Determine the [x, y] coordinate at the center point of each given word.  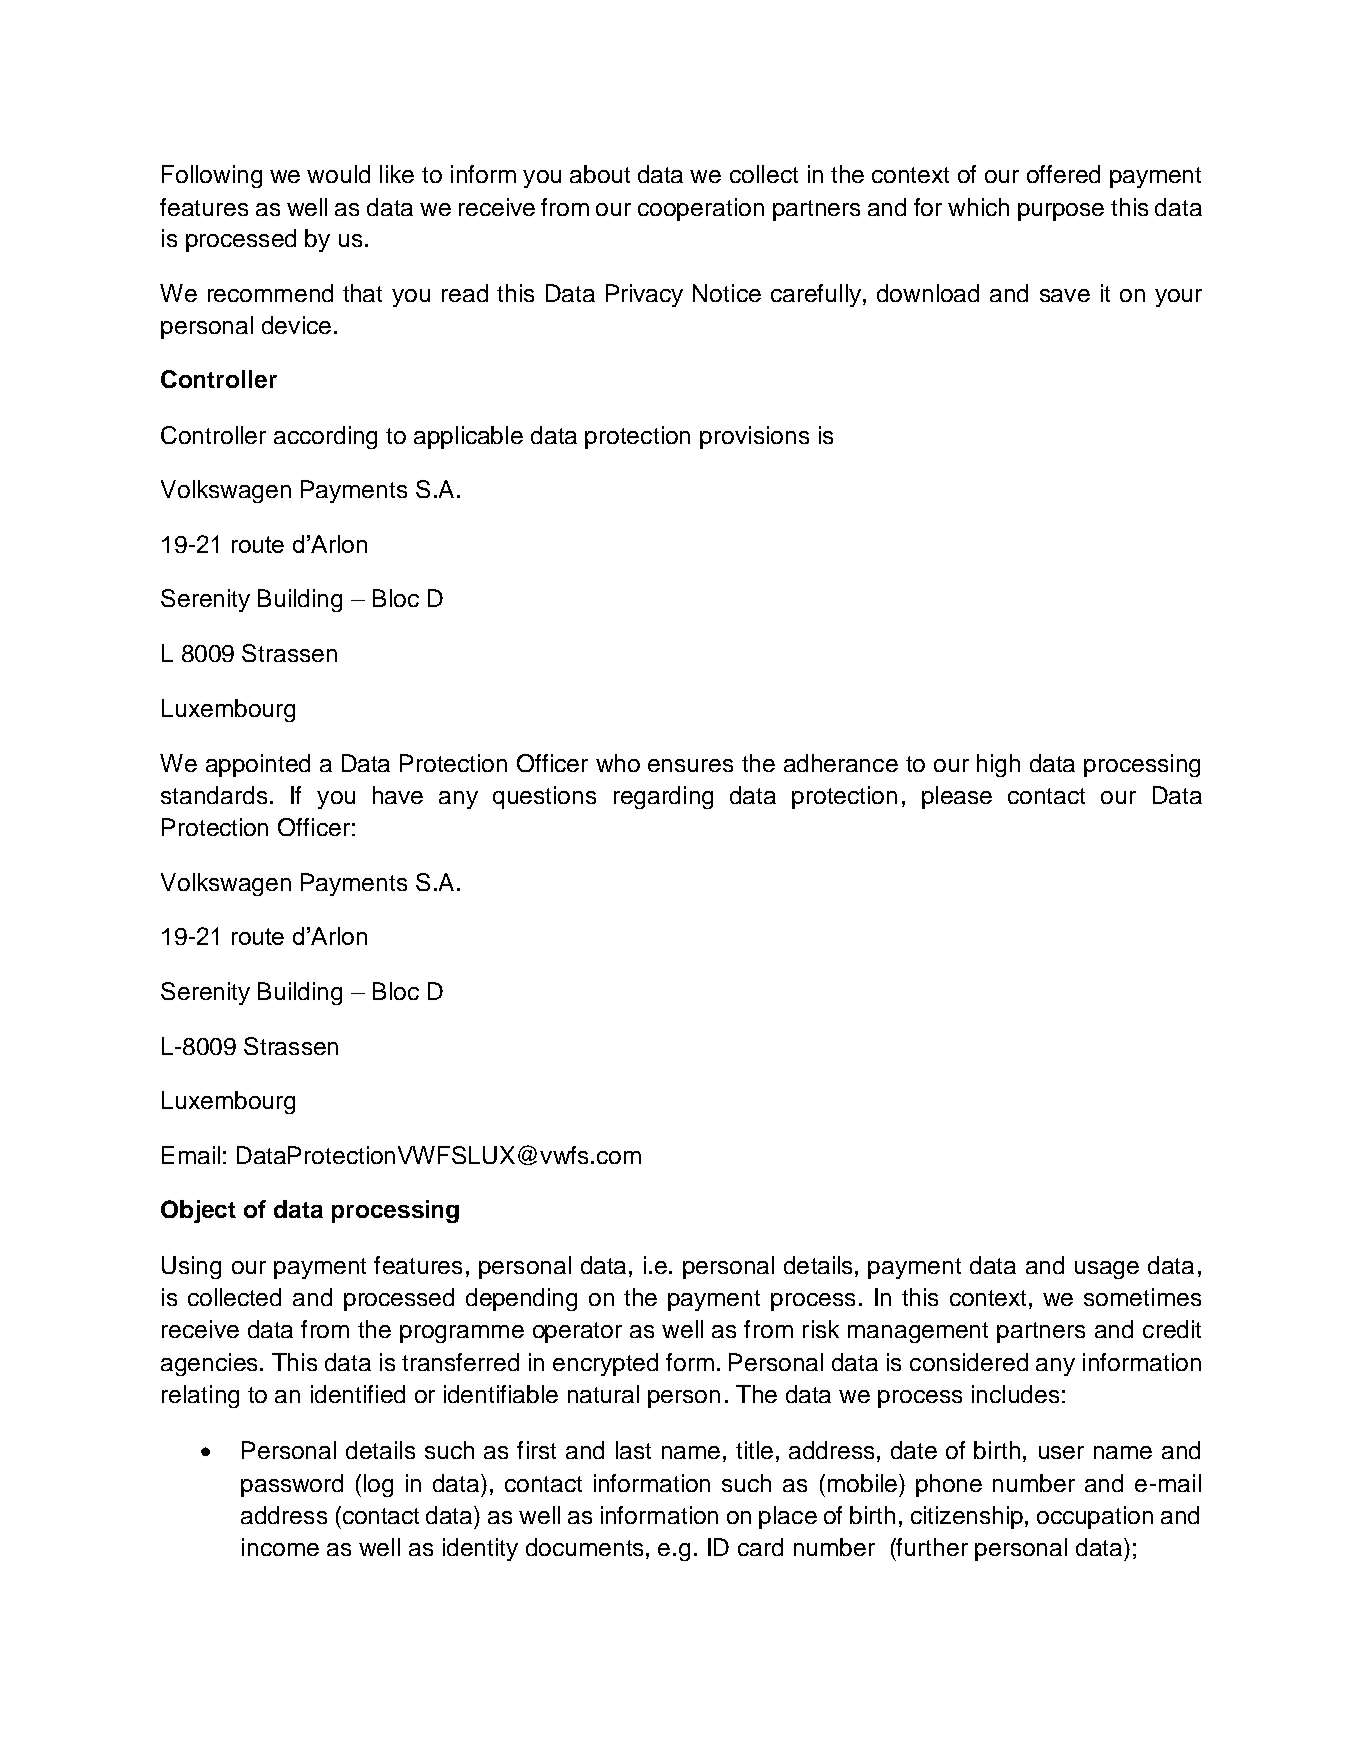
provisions [754, 437]
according [325, 437]
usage [1107, 1270]
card [760, 1547]
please [957, 797]
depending [521, 1299]
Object [198, 1211]
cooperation [701, 209]
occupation [1095, 1517]
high [998, 765]
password [292, 1485]
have [398, 795]
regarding [663, 797]
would [338, 174]
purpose [1061, 212]
